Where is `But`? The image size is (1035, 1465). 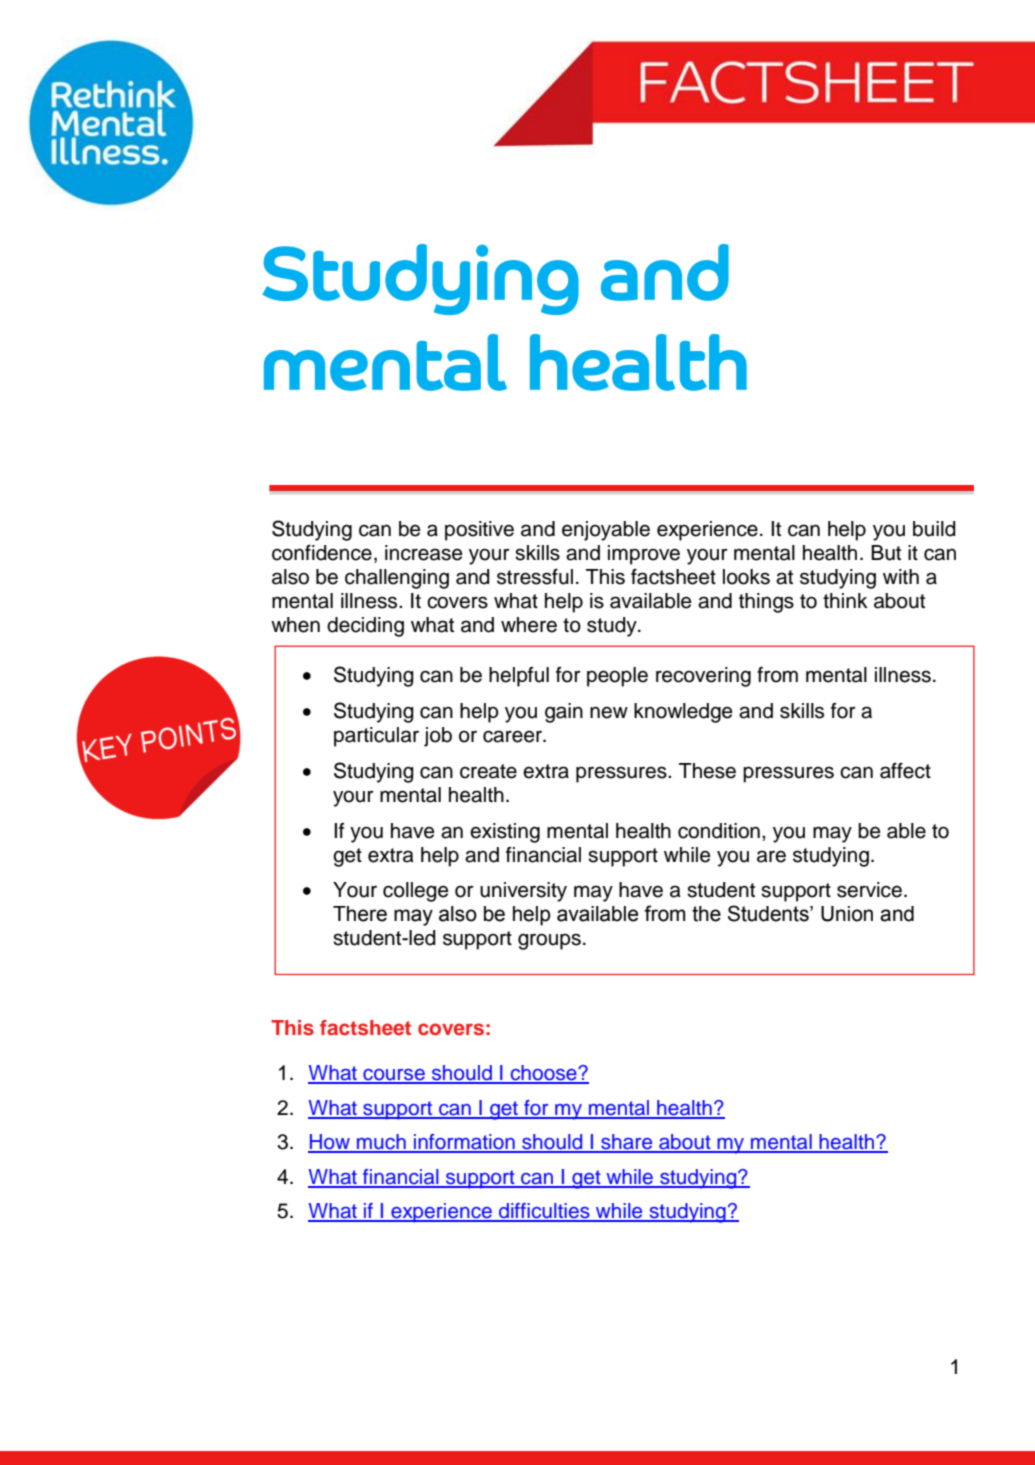
But is located at coordinates (886, 553).
